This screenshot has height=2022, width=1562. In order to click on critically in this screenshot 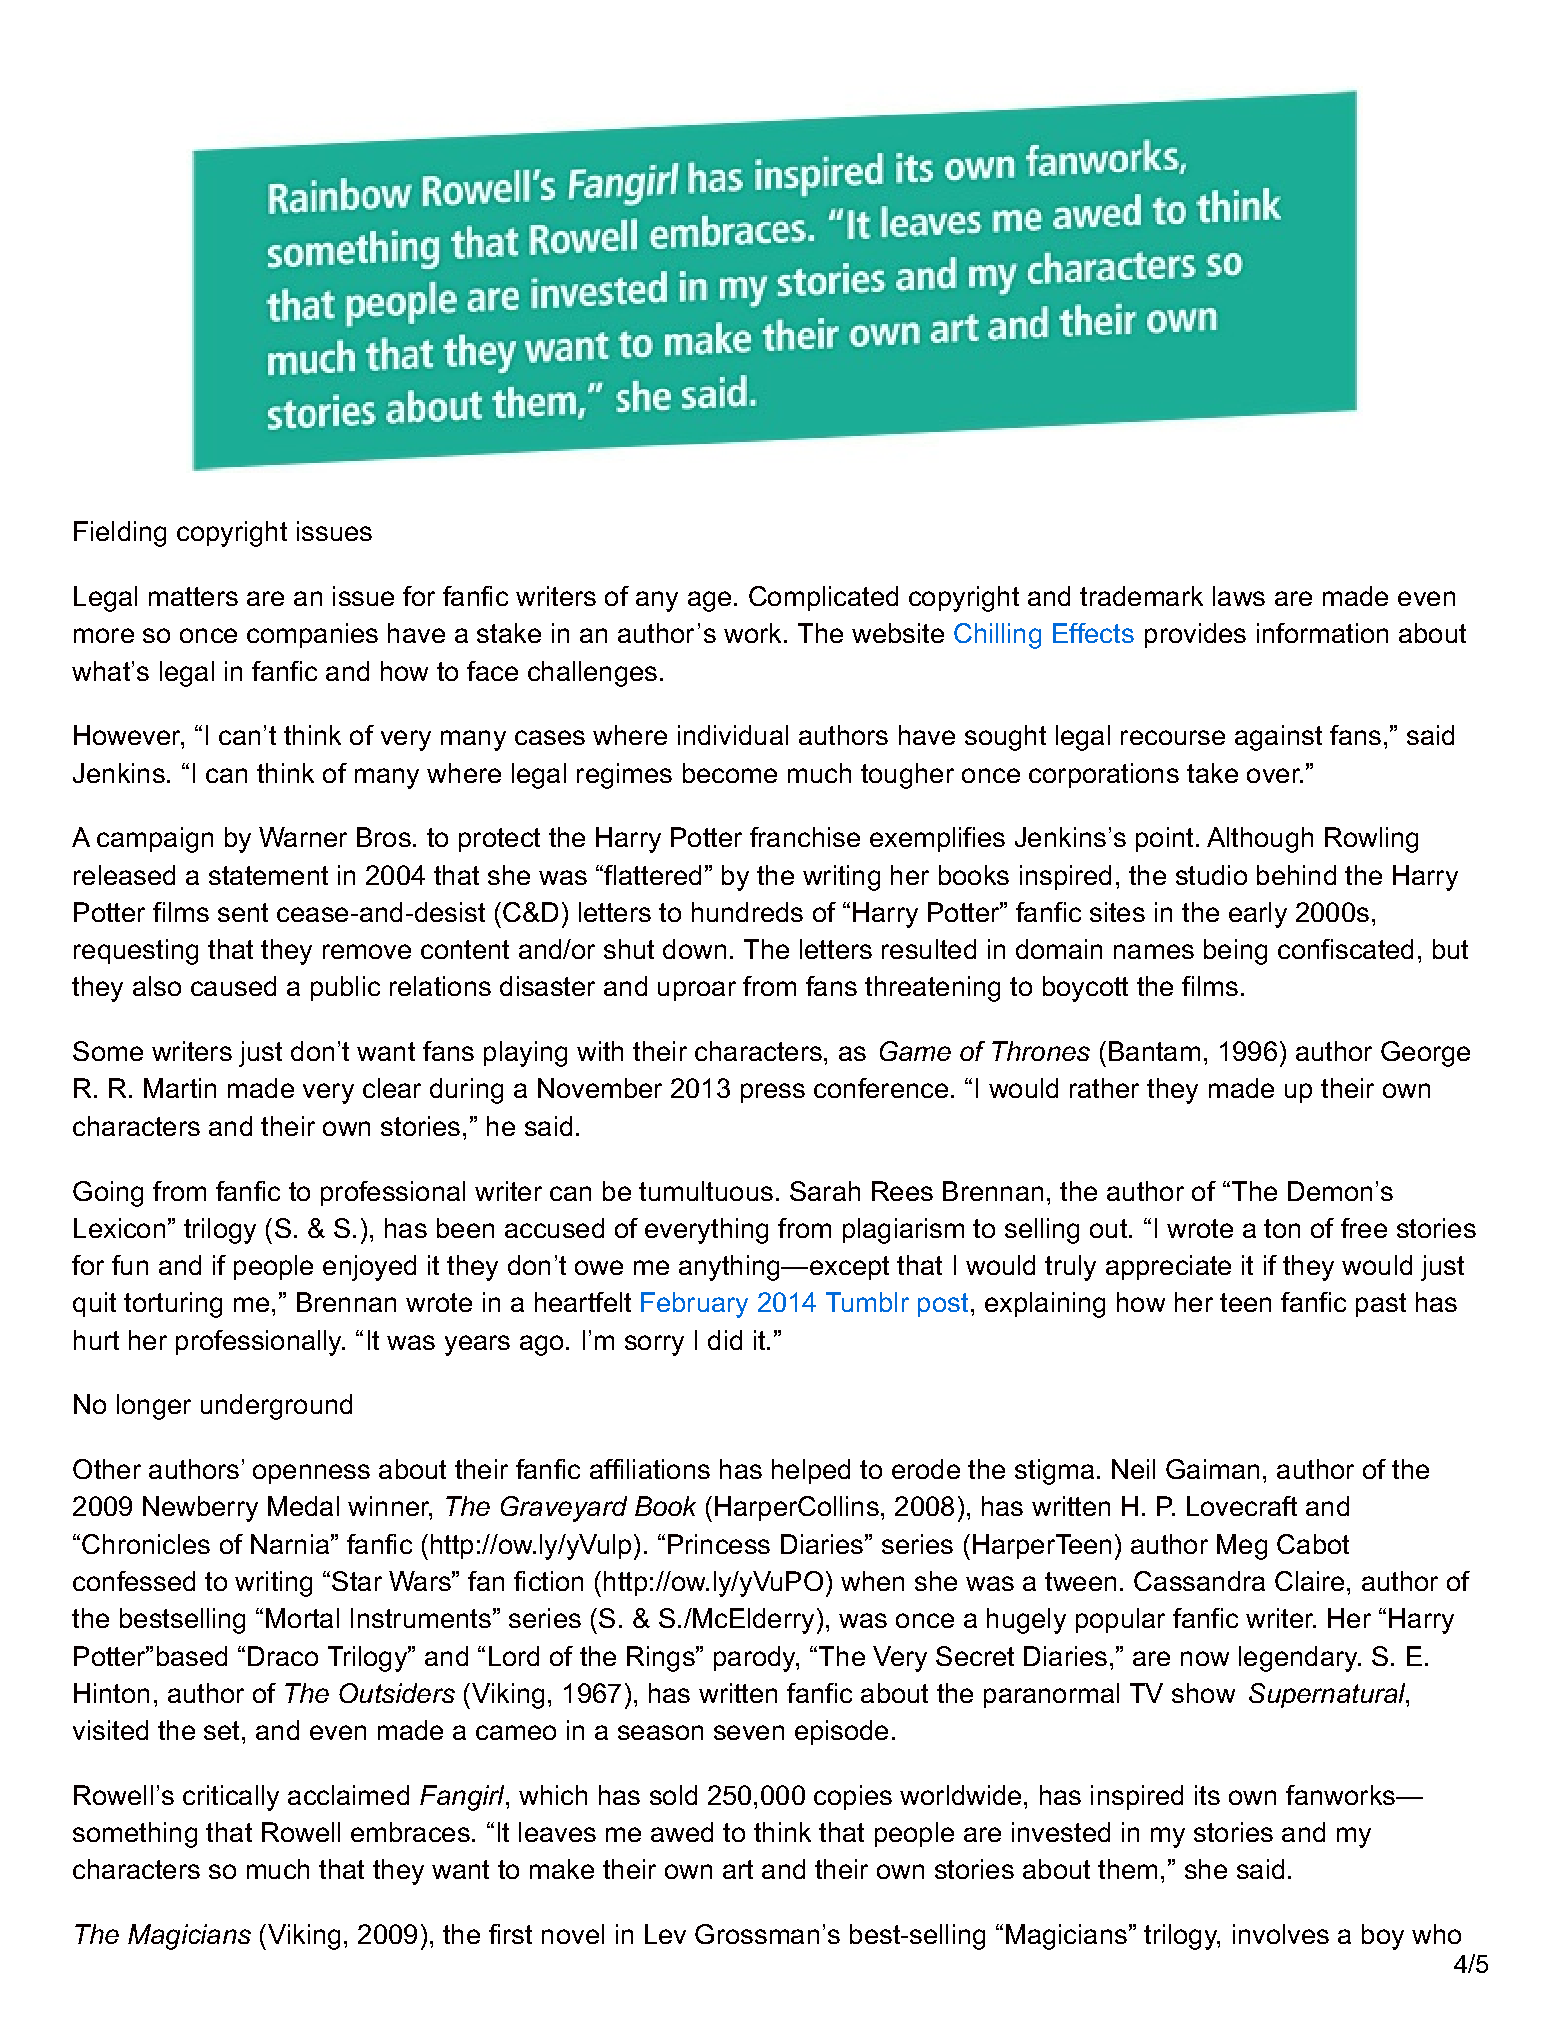, I will do `click(231, 1798)`.
